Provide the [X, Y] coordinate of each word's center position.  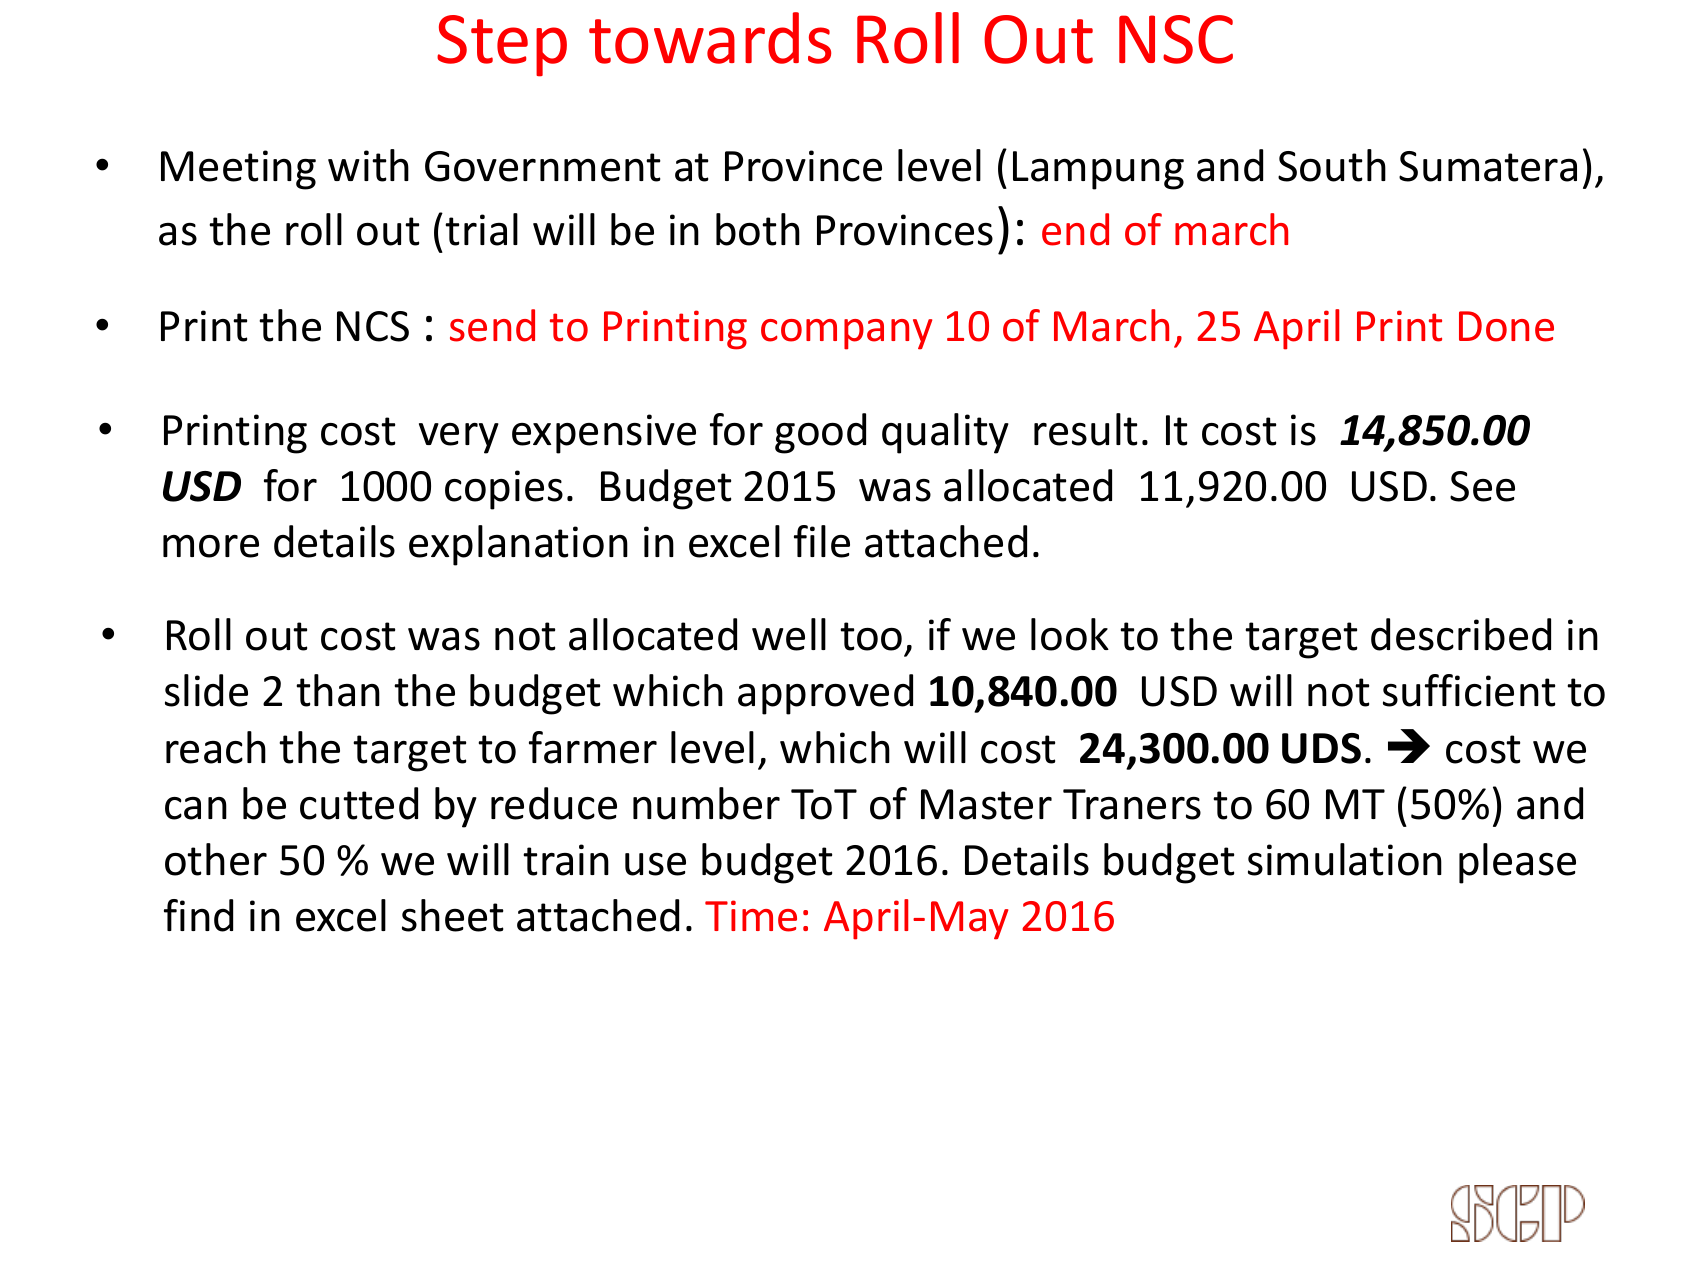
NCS [373, 326]
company [846, 334]
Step [502, 46]
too [871, 636]
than [338, 690]
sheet [453, 915]
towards [710, 38]
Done [1506, 326]
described [1461, 634]
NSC [1176, 39]
